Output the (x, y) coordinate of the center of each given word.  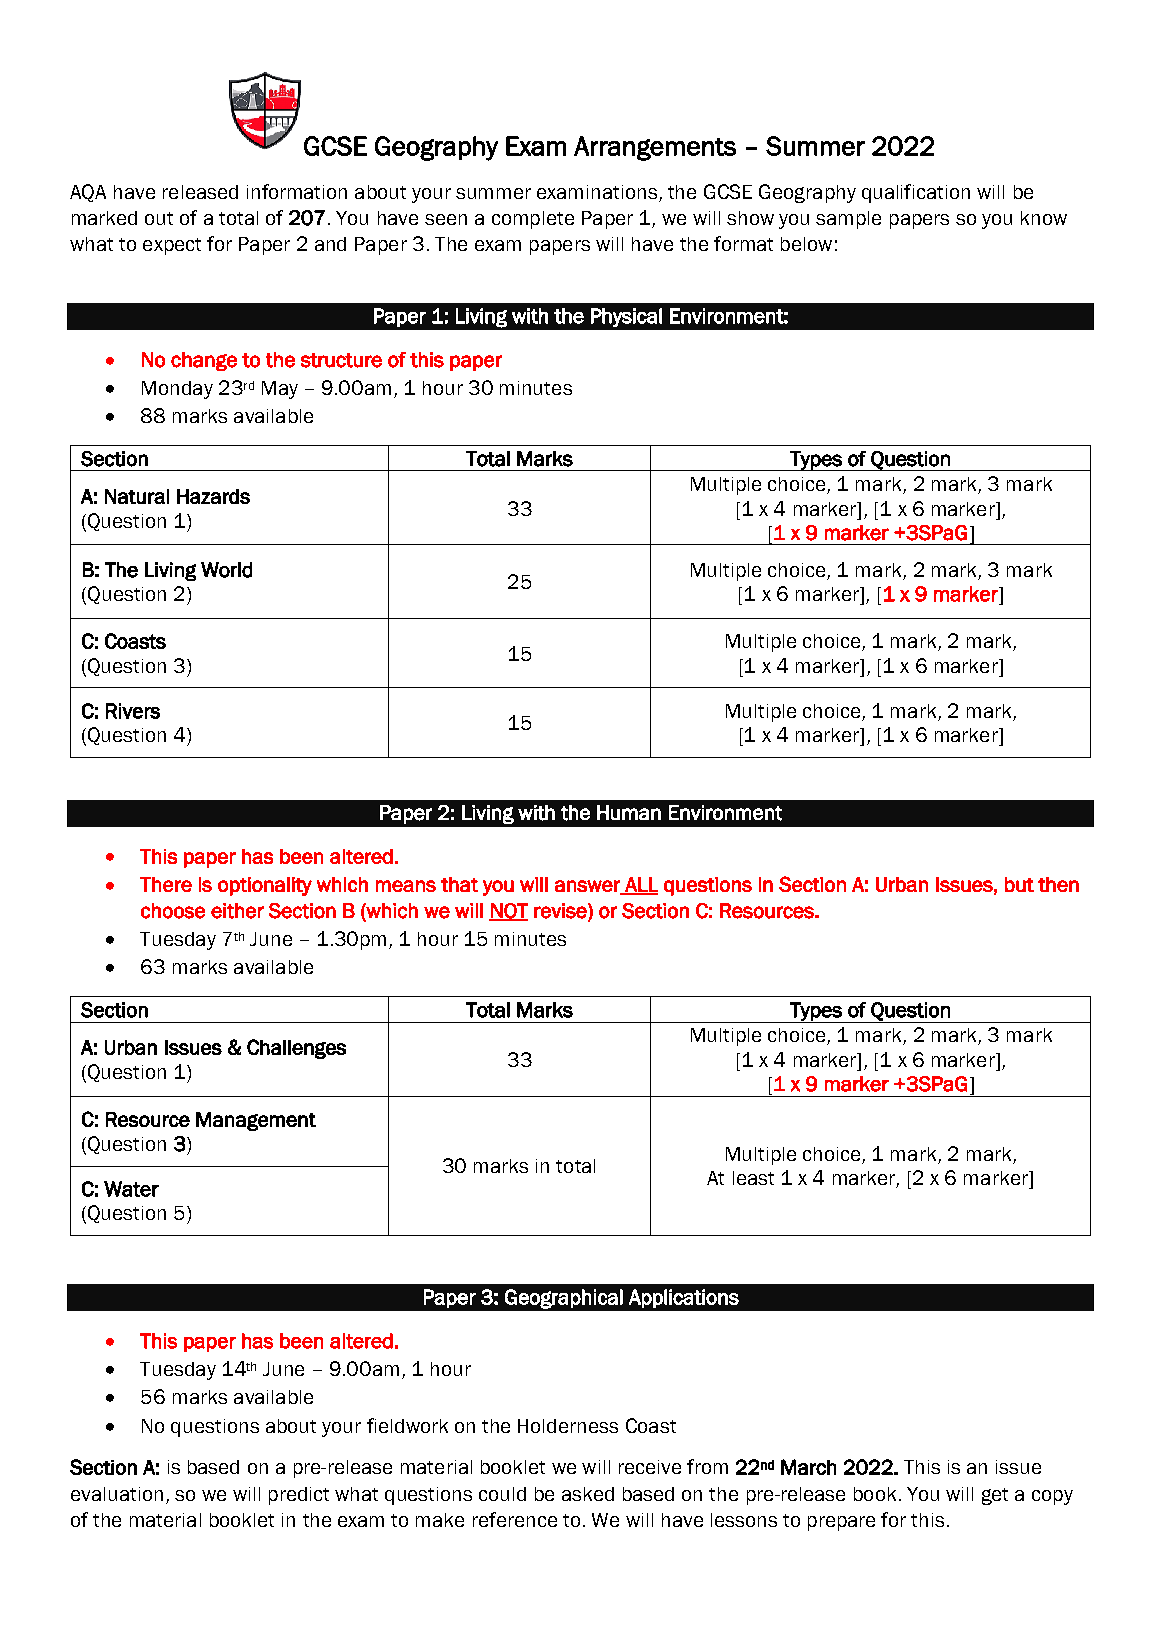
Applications (684, 1298)
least (753, 1178)
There (166, 884)
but (1019, 884)
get (995, 1496)
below (806, 244)
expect (172, 246)
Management (256, 1121)
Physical (626, 317)
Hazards (213, 496)
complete (533, 220)
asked (588, 1494)
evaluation (117, 1494)
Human (629, 812)
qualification (916, 193)
